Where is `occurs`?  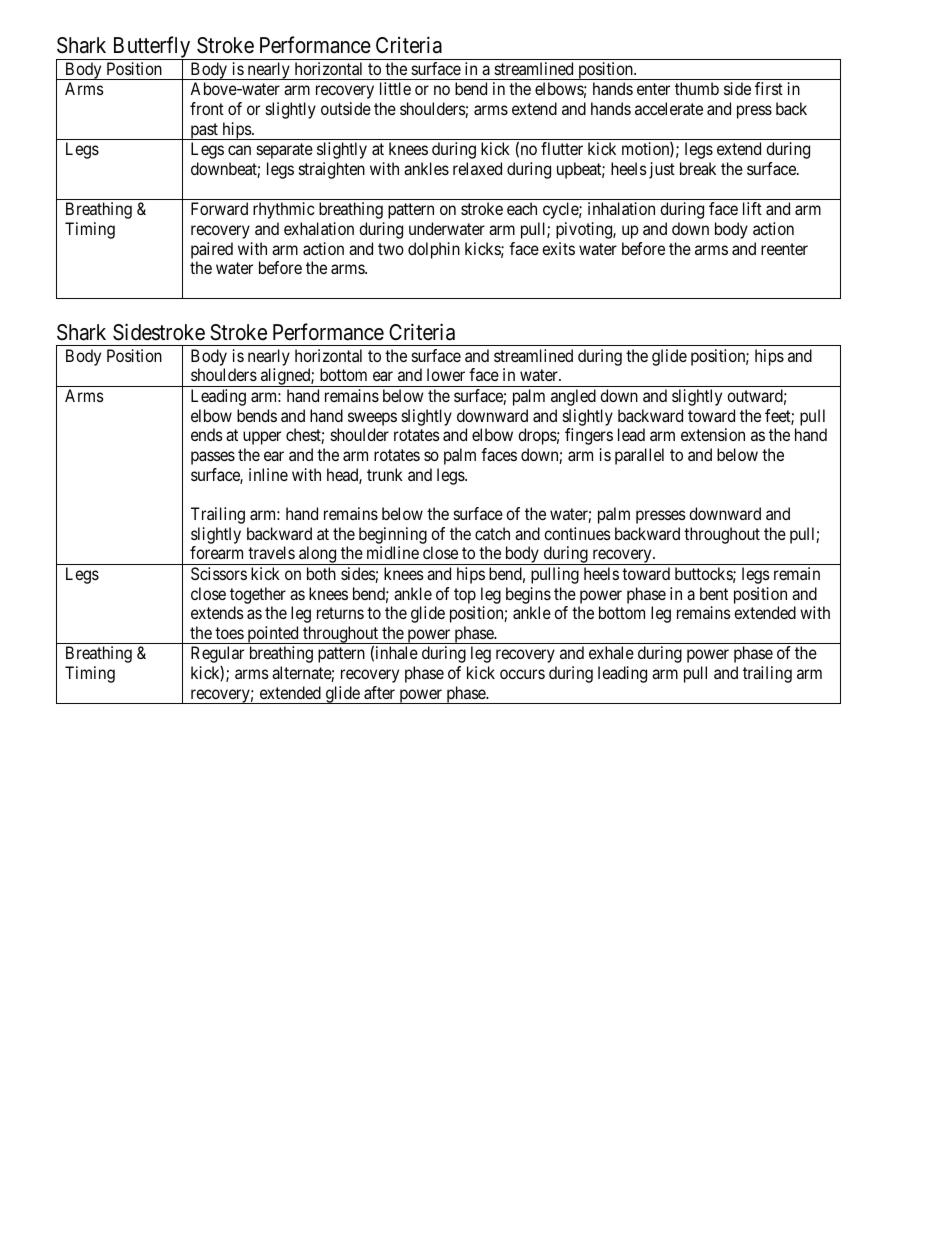 occurs is located at coordinates (522, 674).
